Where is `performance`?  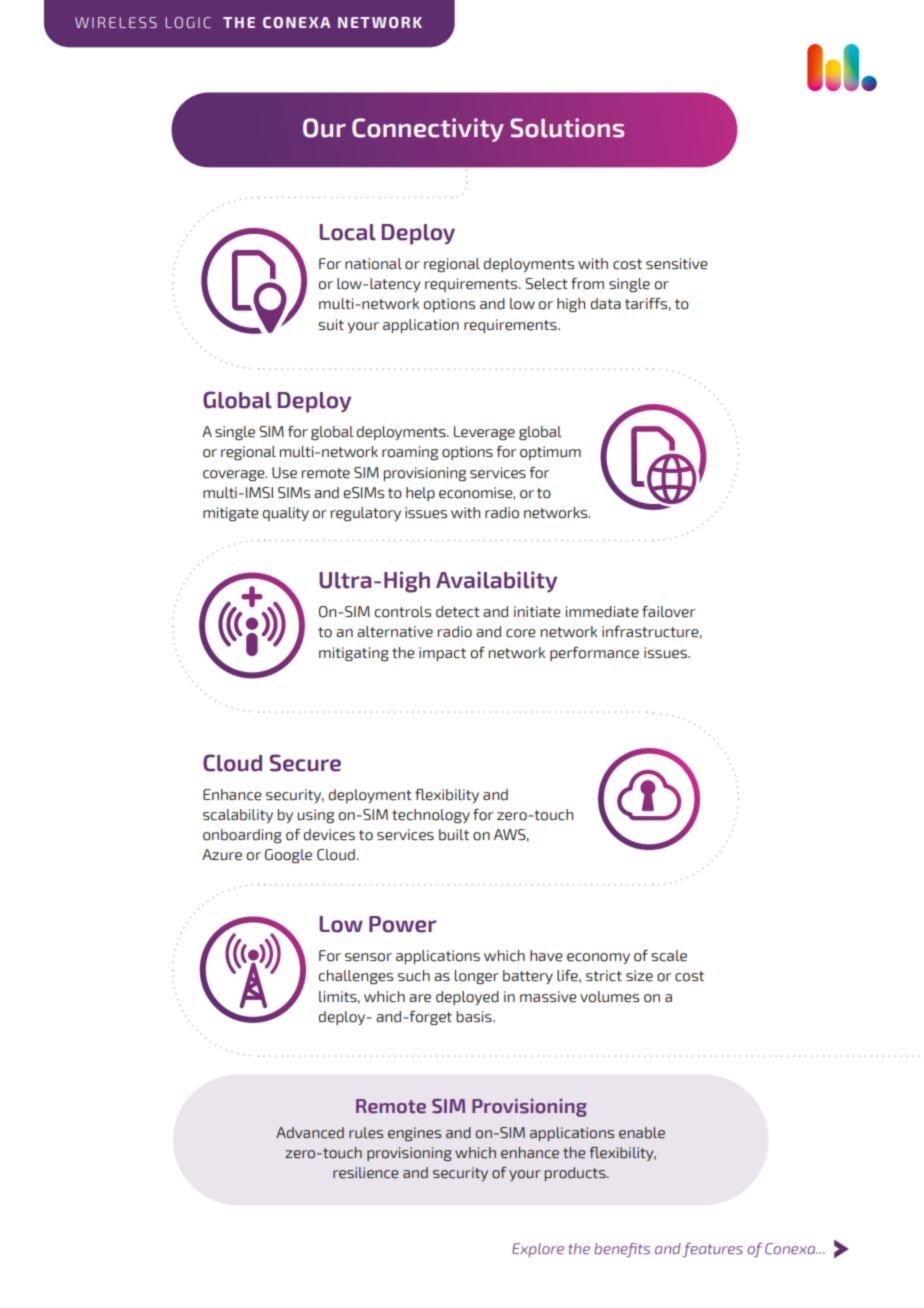
performance is located at coordinates (594, 654).
